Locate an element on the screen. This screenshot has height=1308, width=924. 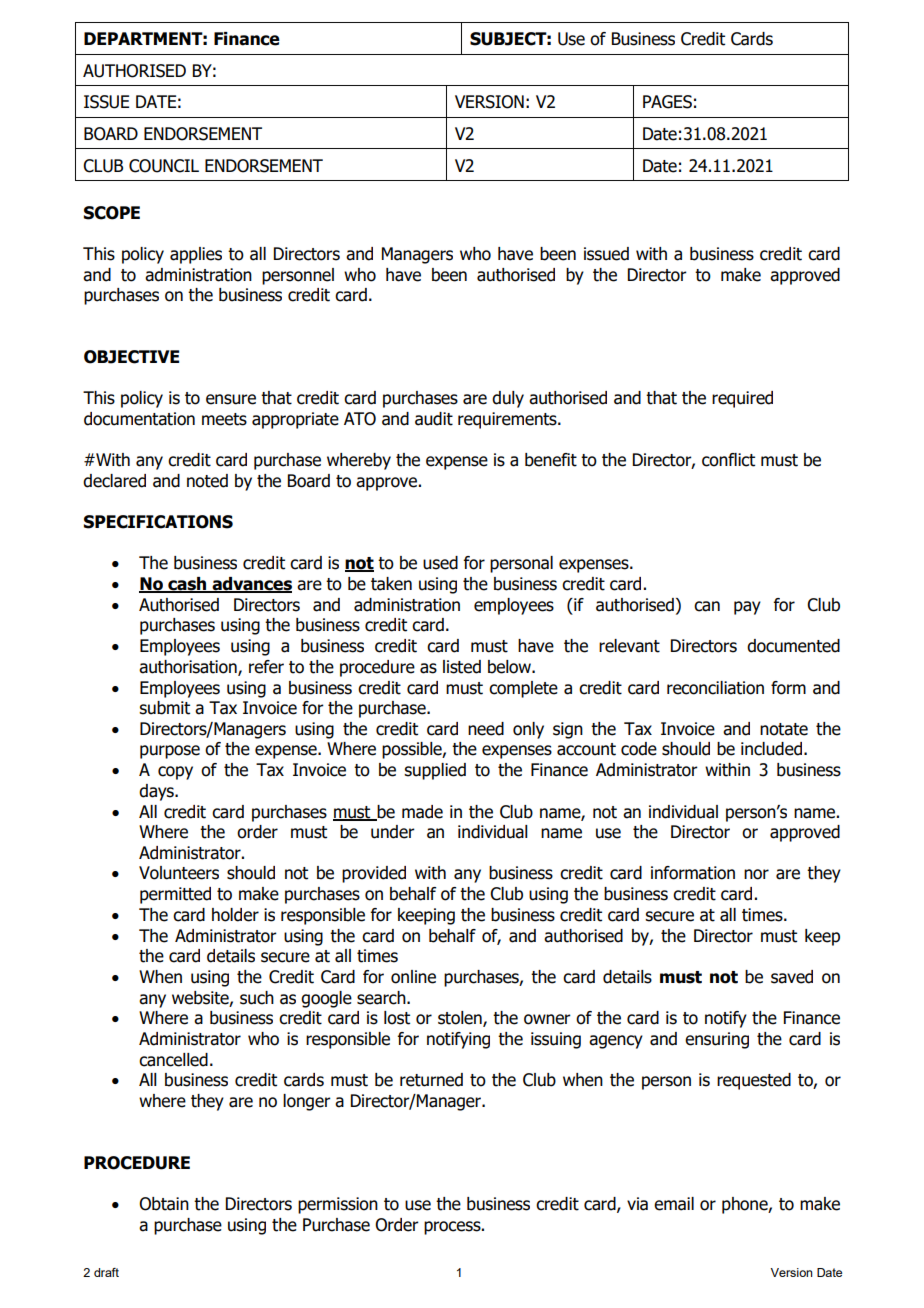
COUNCIL is located at coordinates (164, 166).
